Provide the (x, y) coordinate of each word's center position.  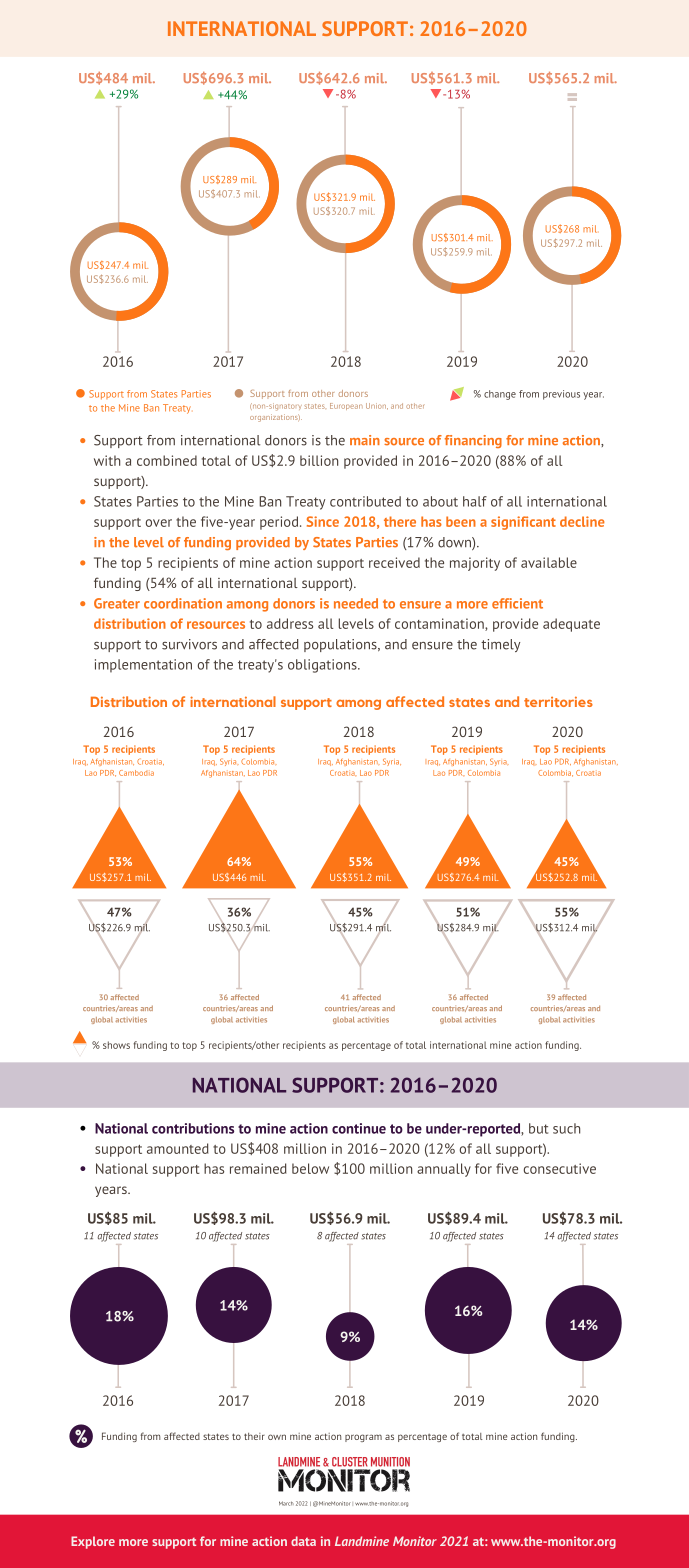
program (363, 1438)
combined (167, 460)
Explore (93, 1542)
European (346, 406)
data (303, 1541)
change (500, 395)
